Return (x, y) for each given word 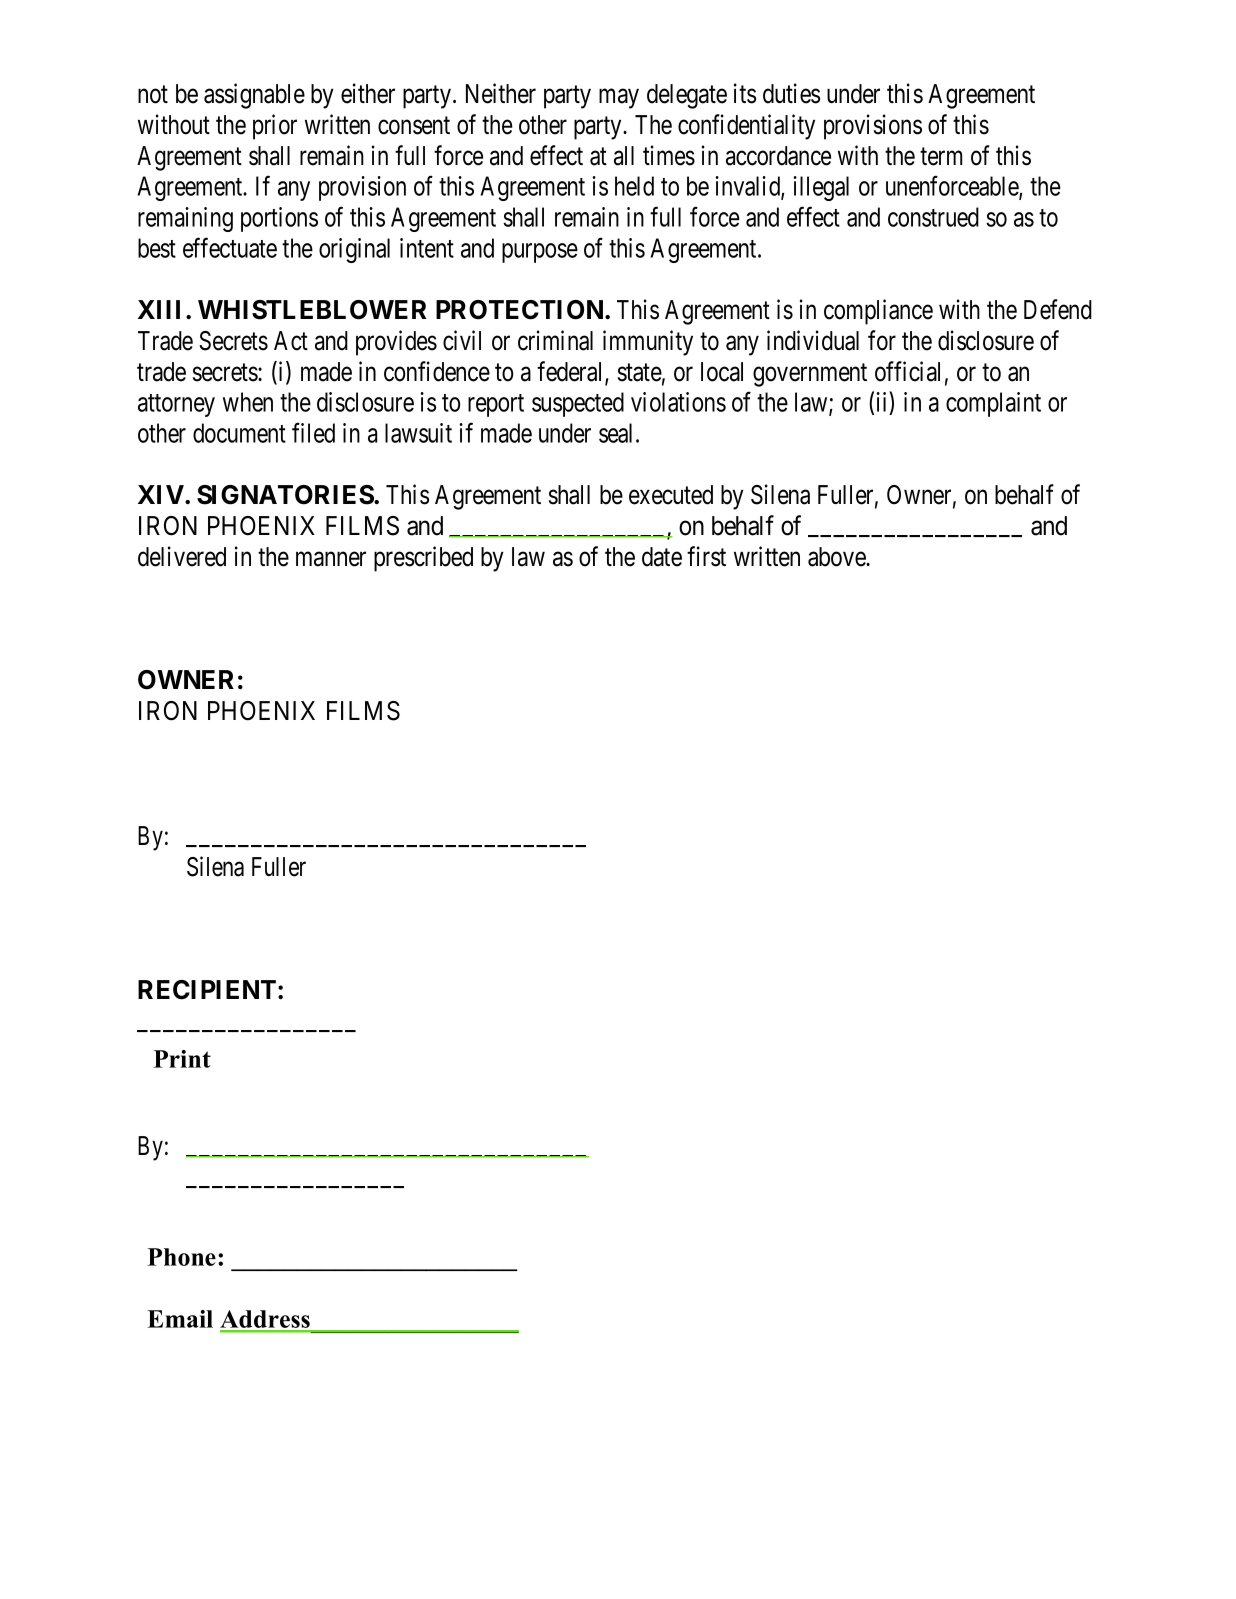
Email (180, 1319)
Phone (182, 1257)
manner (331, 559)
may (619, 99)
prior (275, 127)
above (837, 557)
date (662, 557)
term (941, 157)
